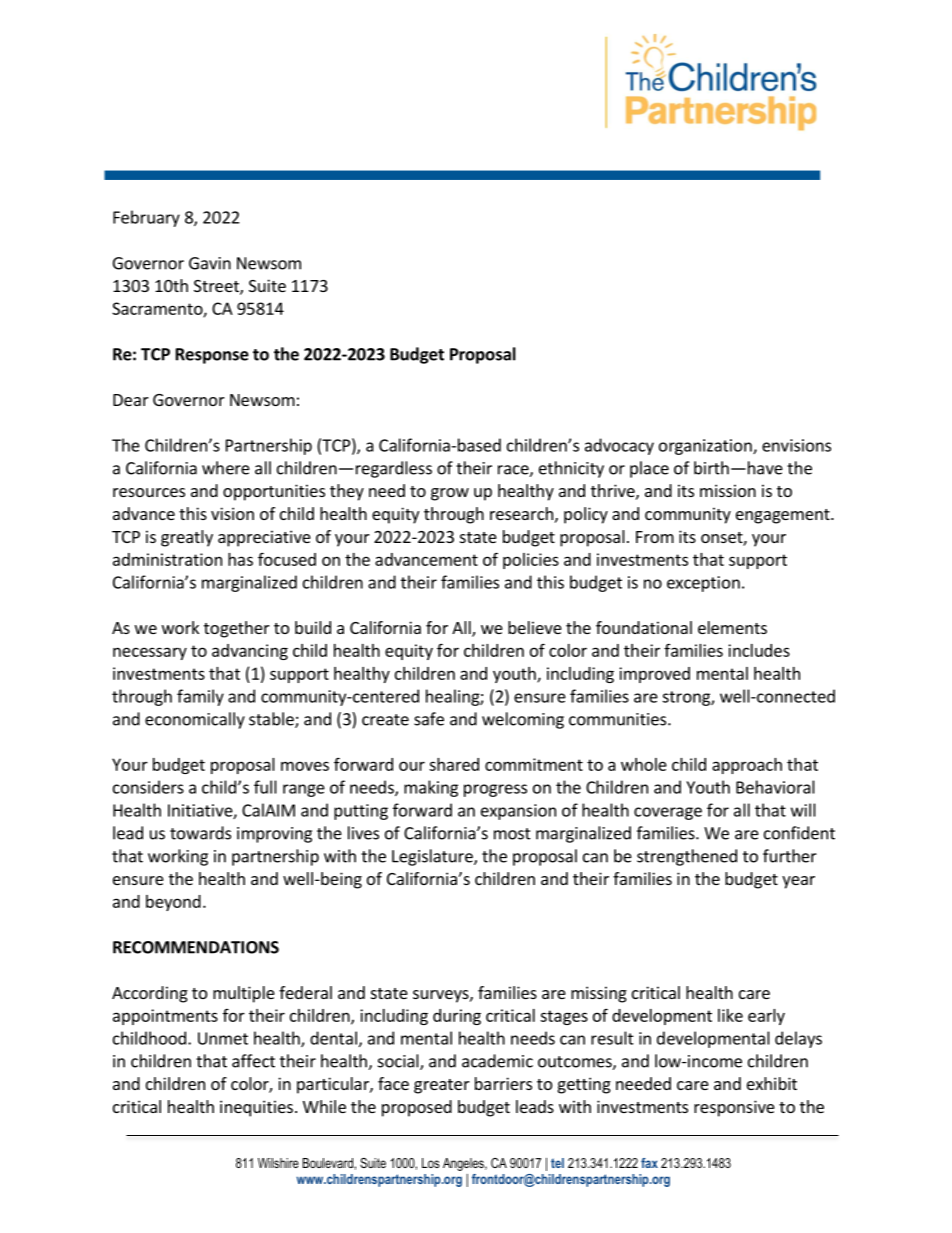 This document has width=952, height=1233. Describe the element at coordinates (687, 698) in the document. I see `strong` at that location.
